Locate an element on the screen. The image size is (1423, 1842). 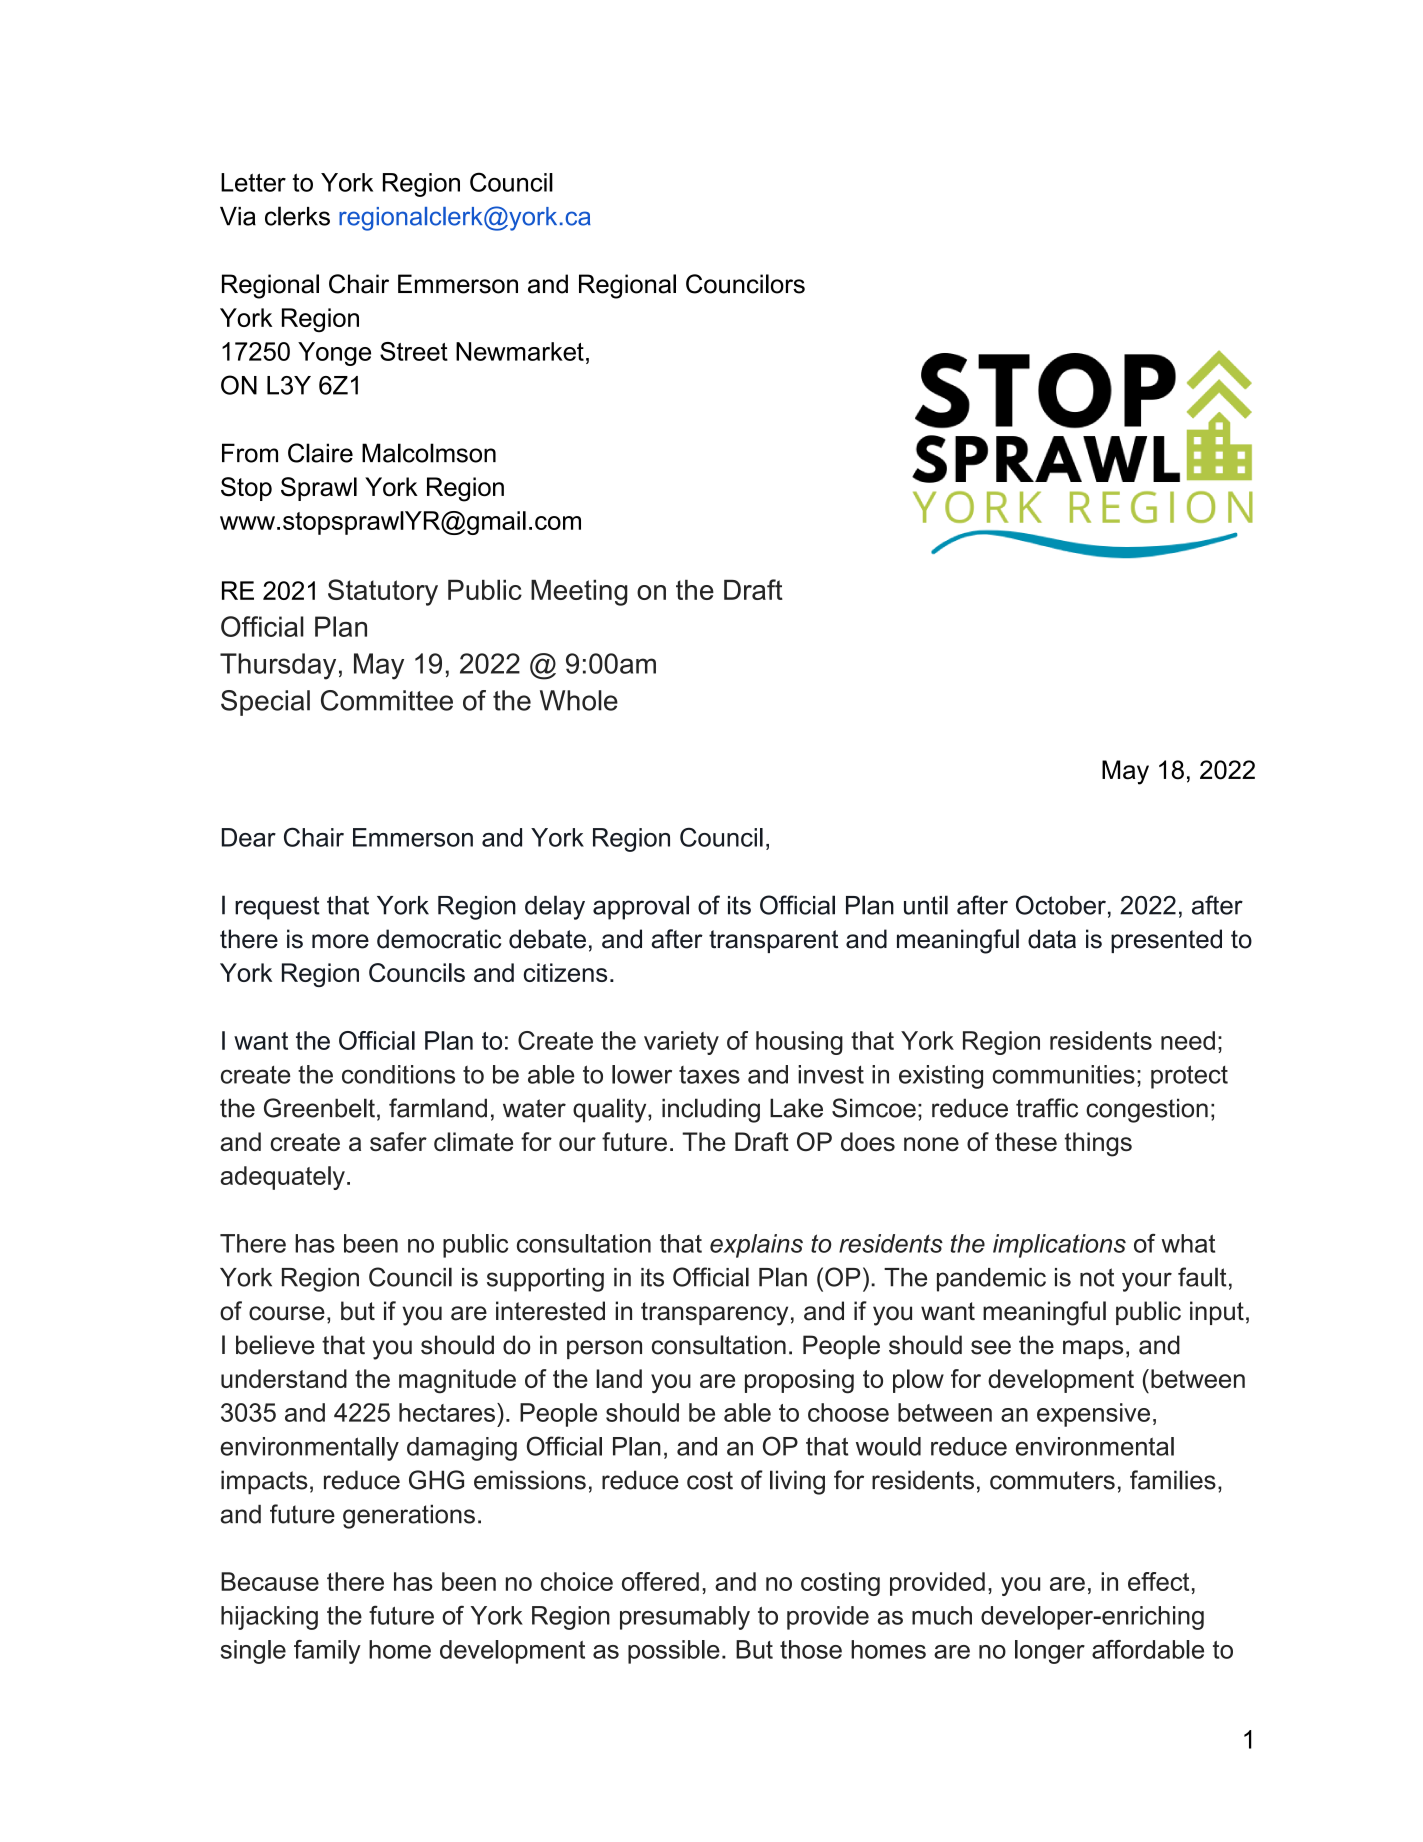
clerks is located at coordinates (297, 216).
